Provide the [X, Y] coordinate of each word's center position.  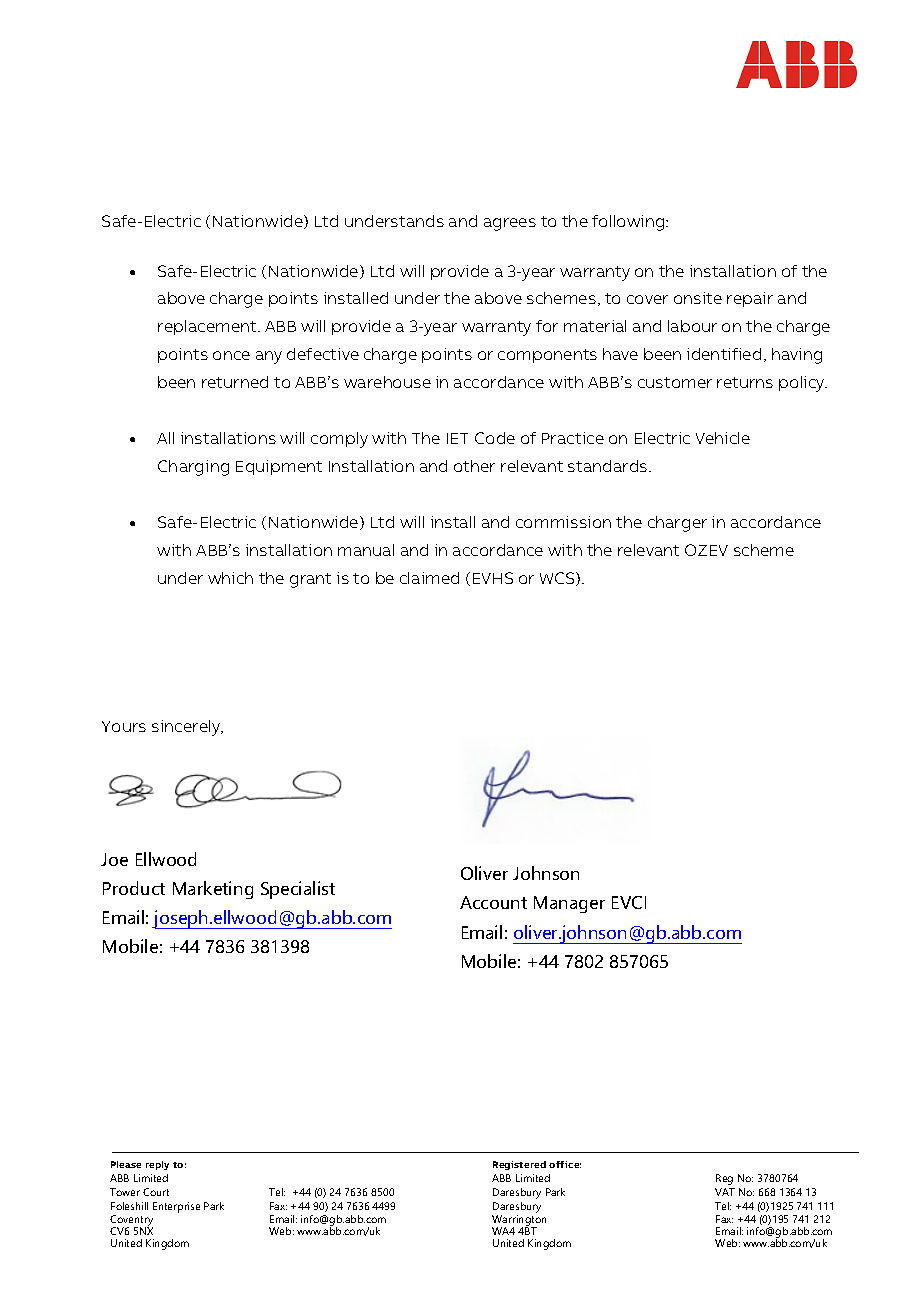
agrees [510, 224]
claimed [429, 578]
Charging [193, 468]
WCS [558, 579]
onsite [698, 298]
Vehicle [723, 438]
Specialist [298, 890]
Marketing [213, 890]
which [230, 578]
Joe [114, 859]
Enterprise [176, 1207]
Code [495, 438]
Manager [569, 904]
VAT [725, 1192]
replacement [208, 327]
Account [493, 902]
